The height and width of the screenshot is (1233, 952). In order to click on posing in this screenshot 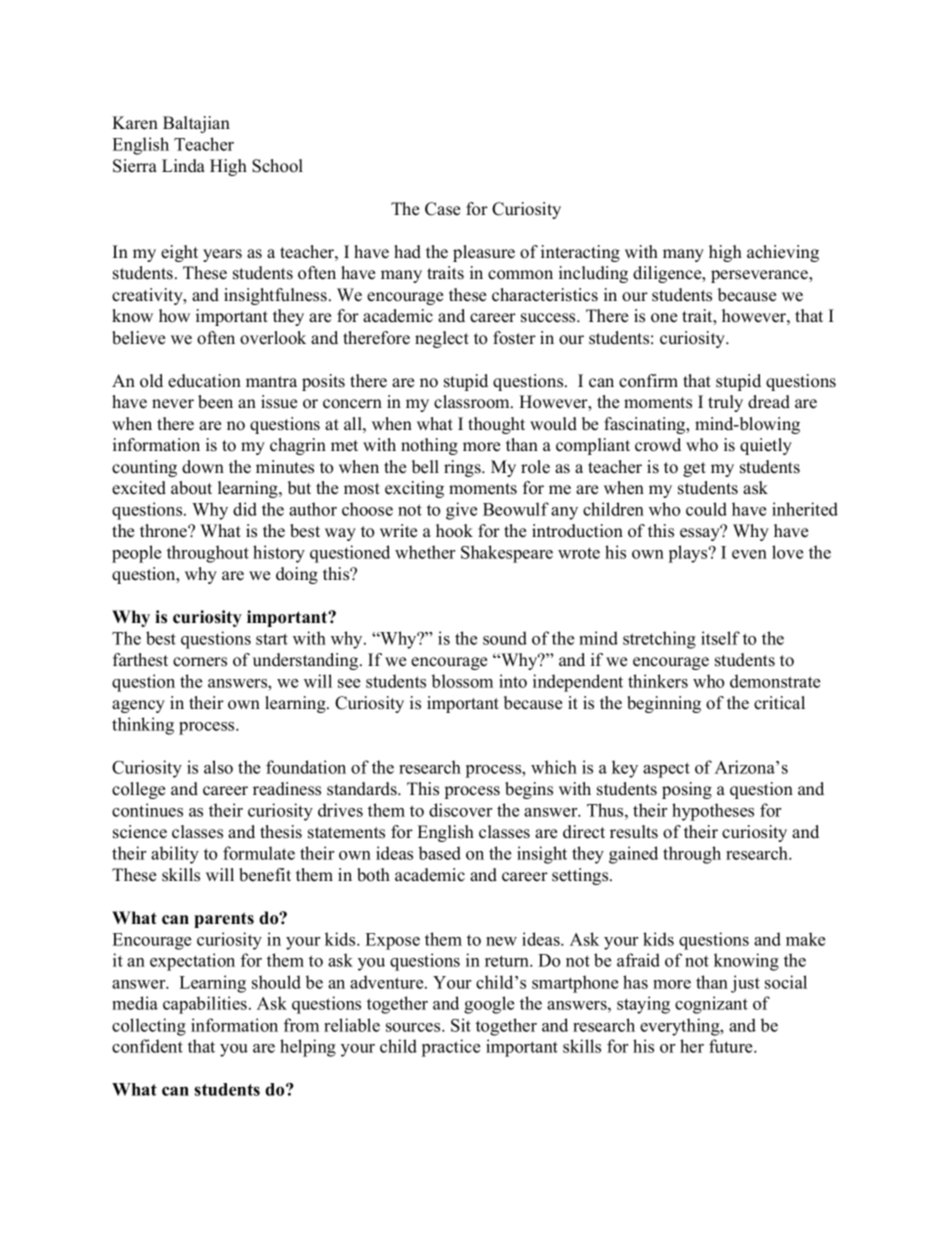, I will do `click(687, 790)`.
